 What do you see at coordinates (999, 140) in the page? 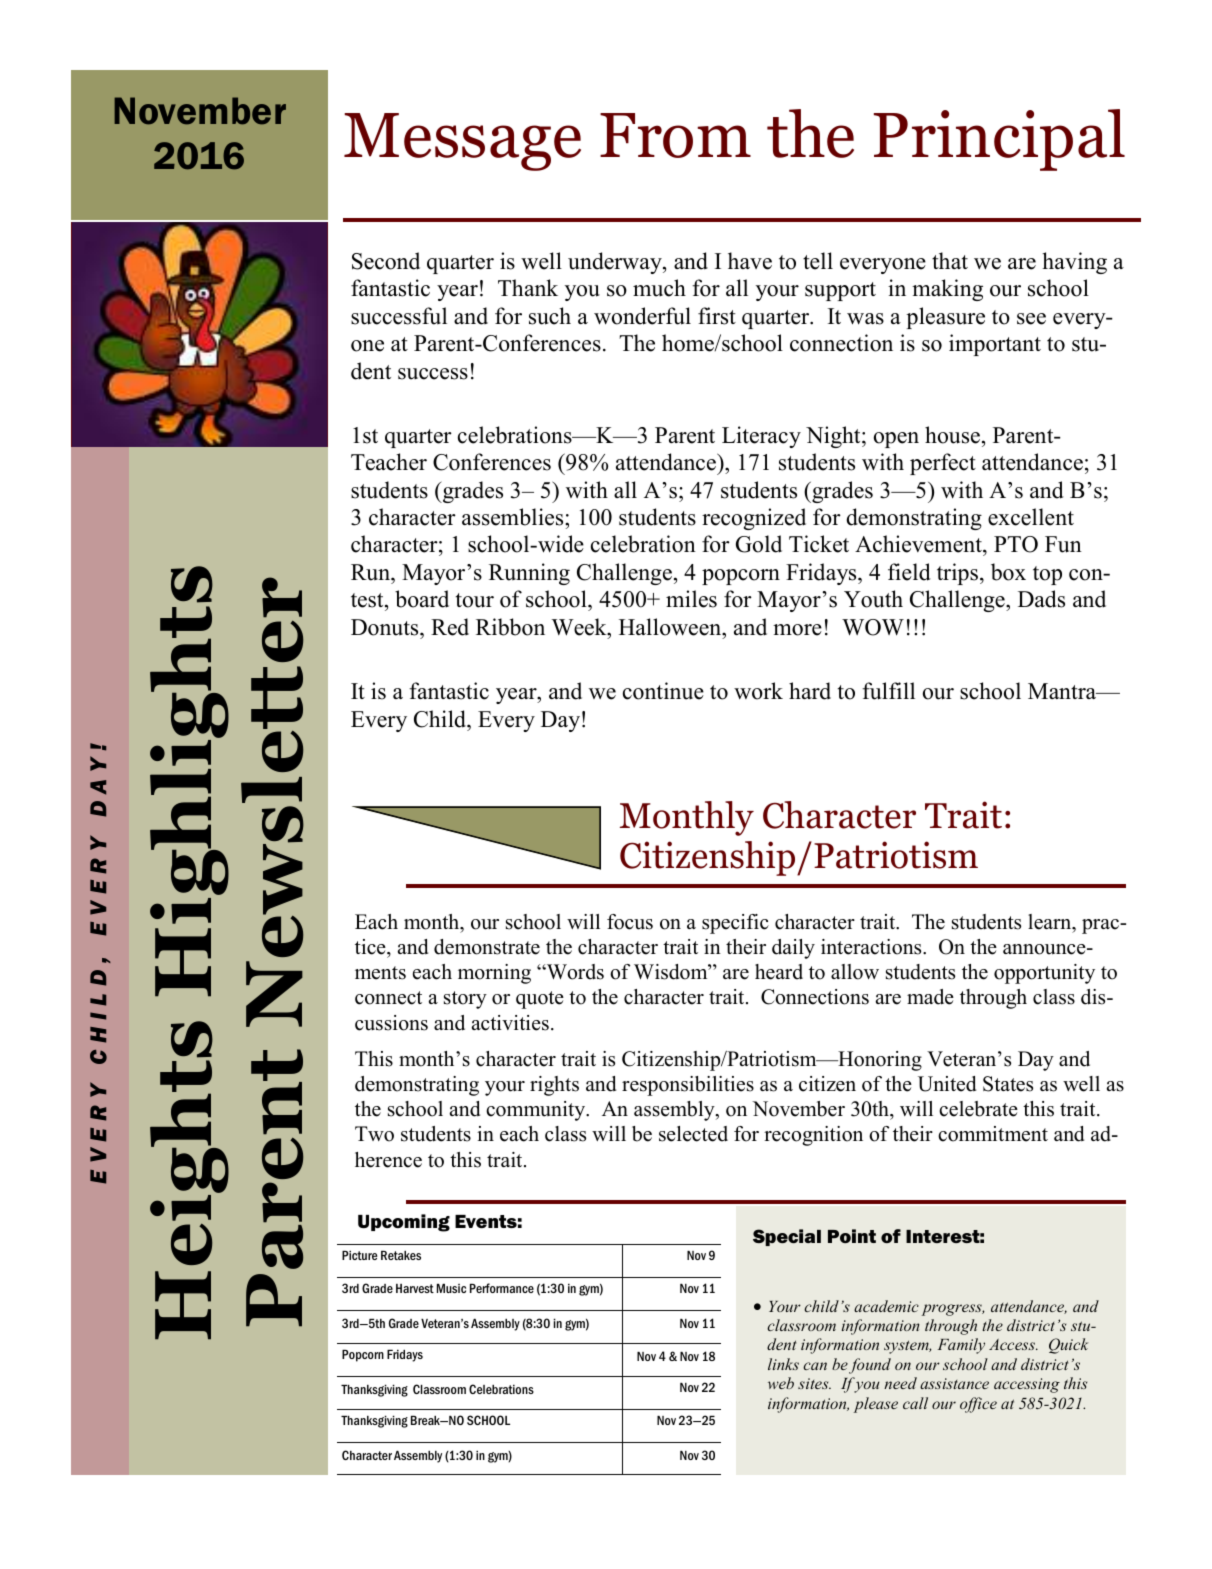
I see `Principal` at bounding box center [999, 140].
